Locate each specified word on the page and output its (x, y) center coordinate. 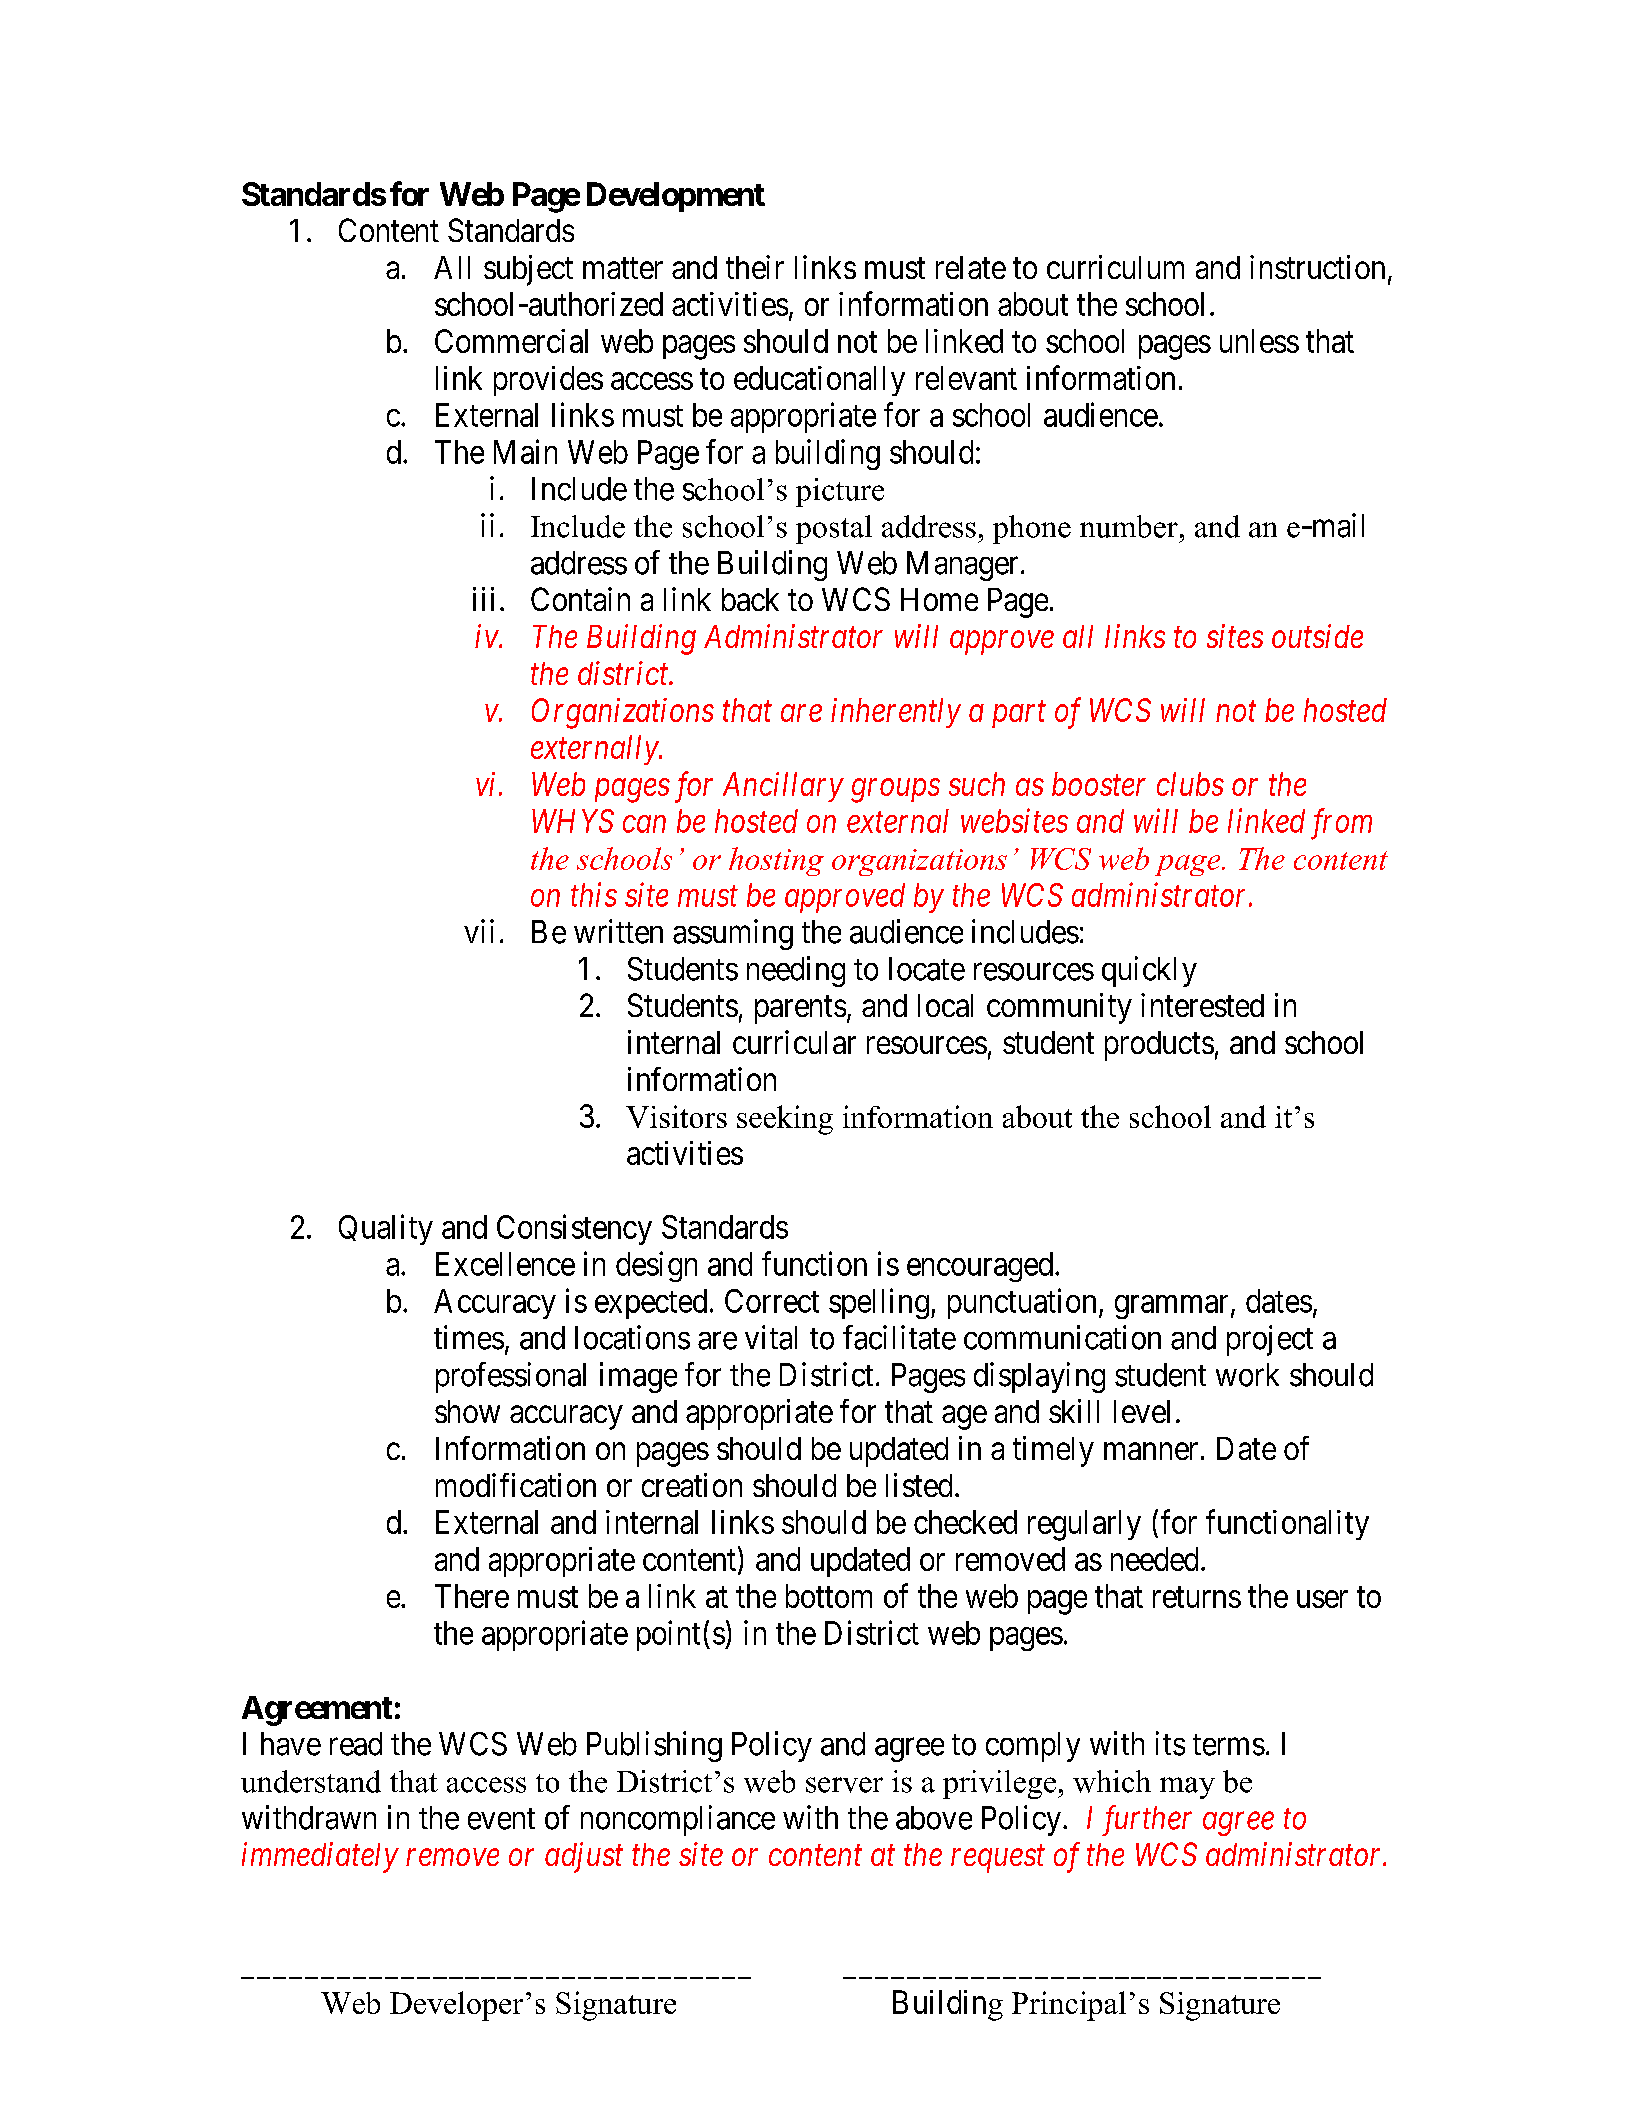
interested (1202, 1005)
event (501, 1819)
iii (483, 599)
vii (479, 931)
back (750, 599)
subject (528, 270)
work (1247, 1375)
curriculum (1115, 267)
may (1187, 1788)
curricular (794, 1042)
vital (771, 1337)
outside (1317, 636)
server (844, 1785)
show (467, 1411)
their (755, 267)
